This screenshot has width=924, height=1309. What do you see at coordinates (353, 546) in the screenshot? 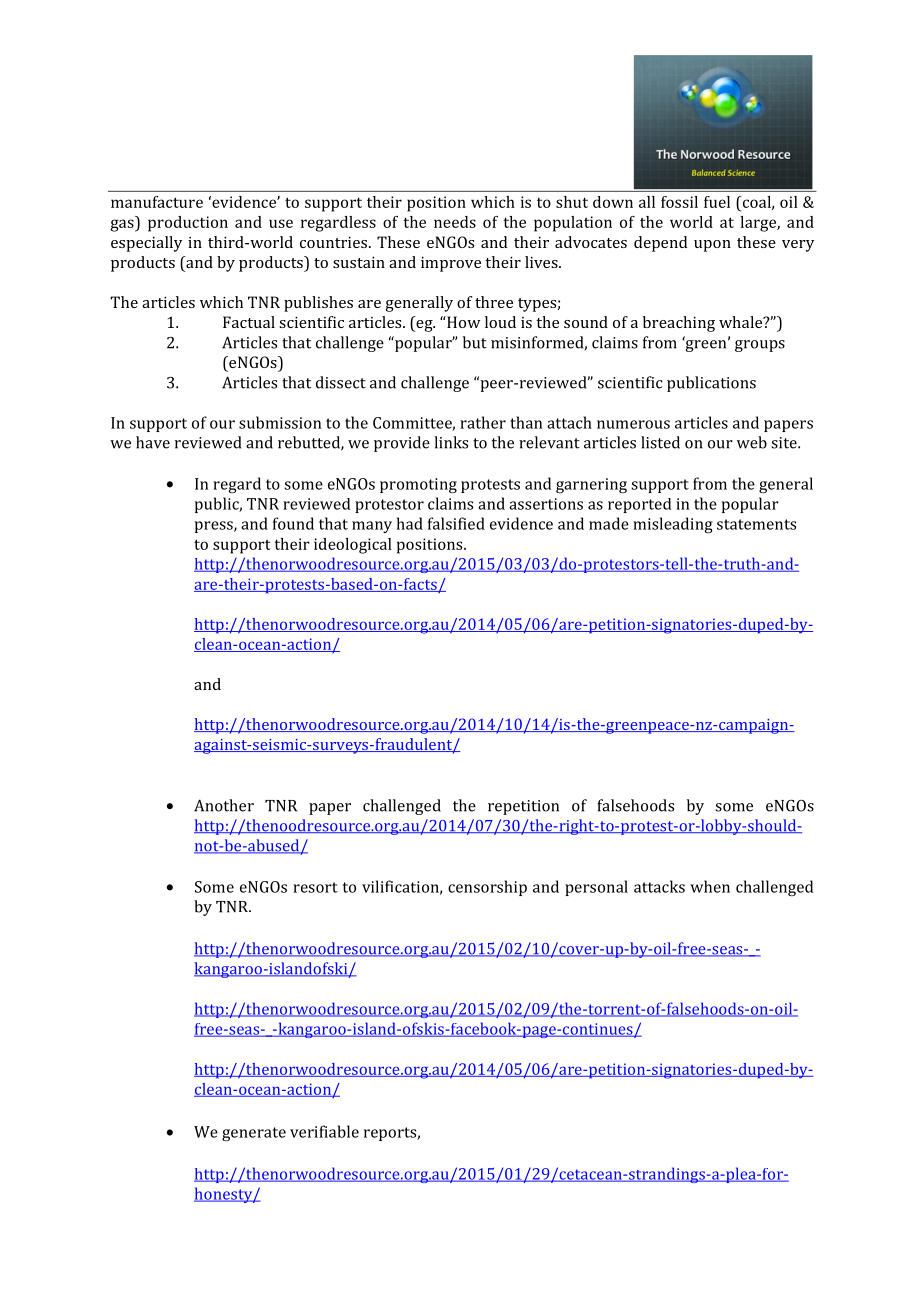
I see `ideological` at bounding box center [353, 546].
